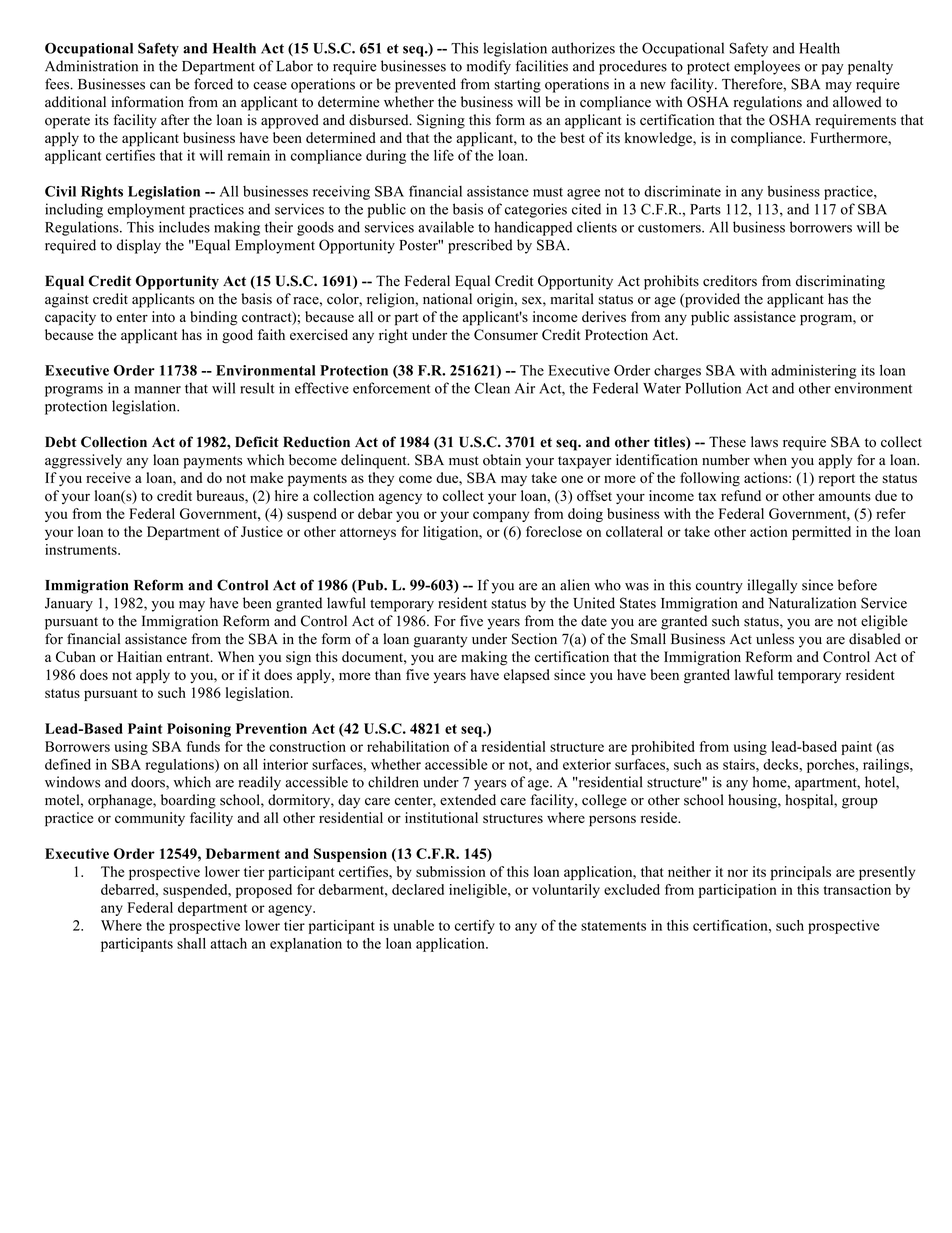  Describe the element at coordinates (191, 943) in the screenshot. I see `shall` at that location.
